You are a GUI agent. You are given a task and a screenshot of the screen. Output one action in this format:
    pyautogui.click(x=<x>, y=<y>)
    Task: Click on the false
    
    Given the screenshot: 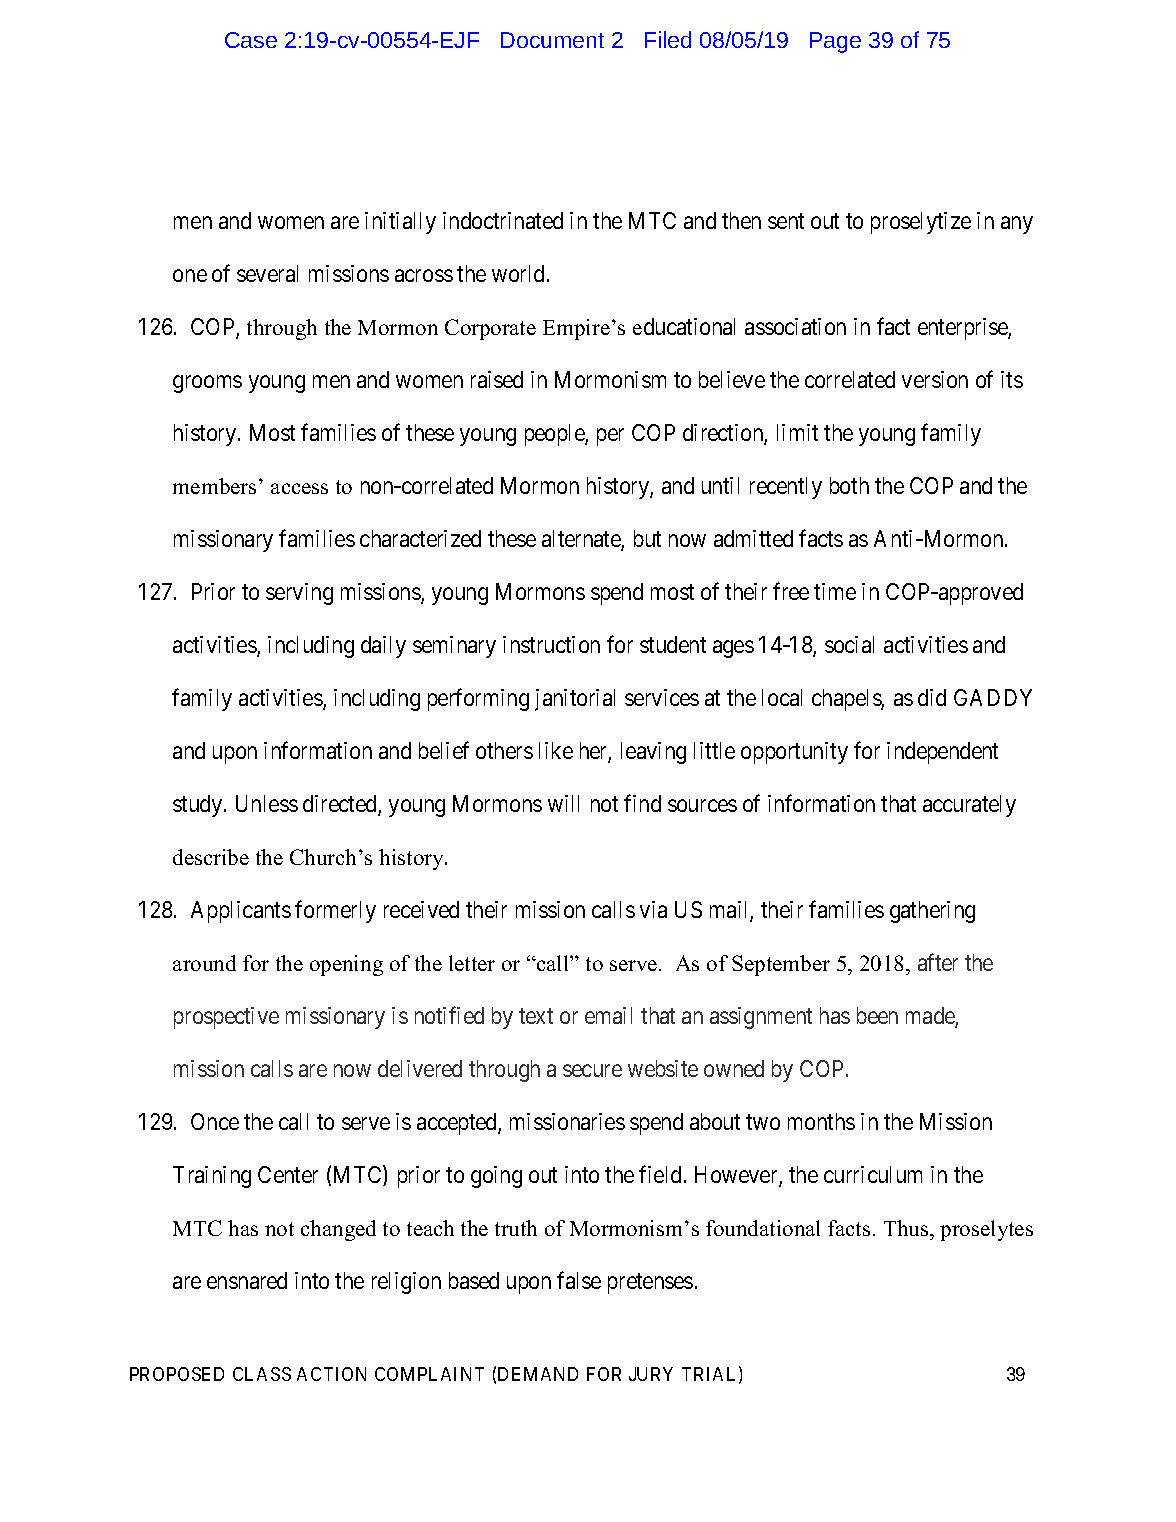 What is the action you would take?
    pyautogui.click(x=579, y=1280)
